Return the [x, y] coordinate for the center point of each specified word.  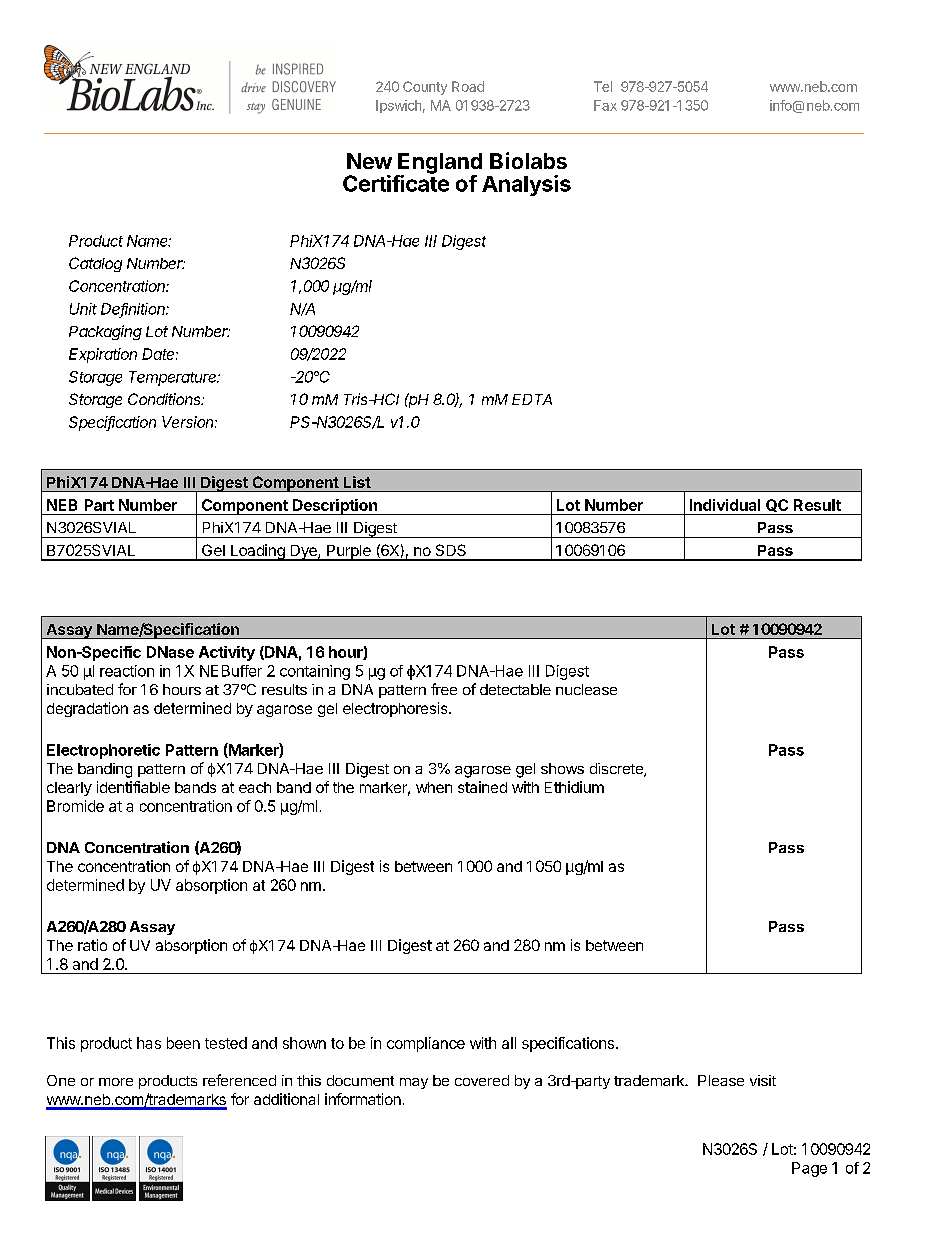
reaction [127, 671]
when [434, 787]
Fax [605, 105]
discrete [617, 770]
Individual [725, 505]
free [444, 689]
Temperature [174, 378]
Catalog [95, 264]
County [425, 88]
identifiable [133, 787]
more [116, 1082]
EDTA [532, 399]
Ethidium [574, 787]
